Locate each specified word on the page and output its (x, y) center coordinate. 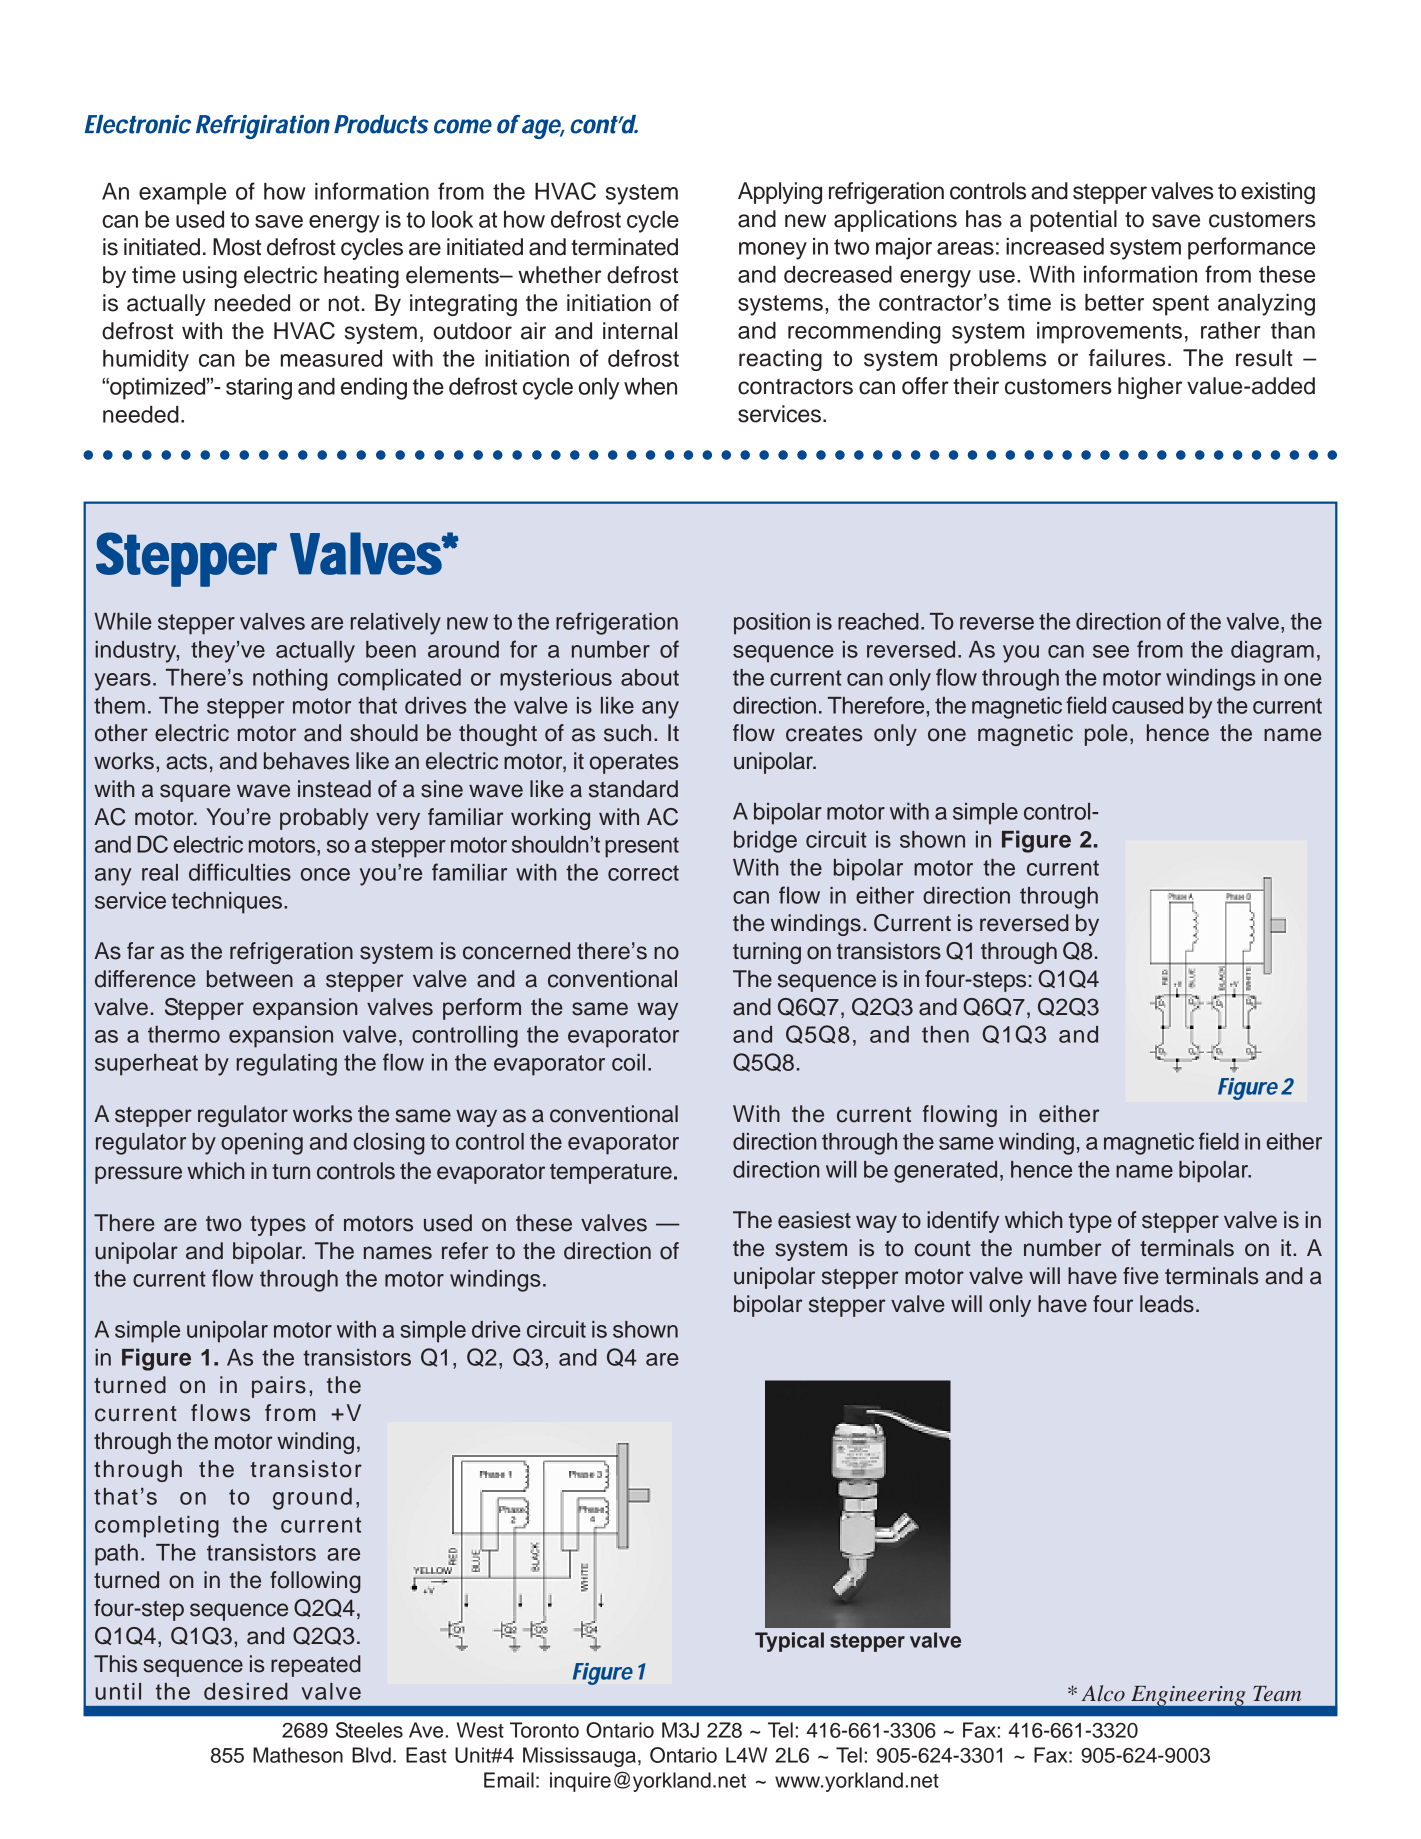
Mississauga (579, 1757)
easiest (814, 1220)
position (772, 624)
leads (1167, 1304)
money (773, 251)
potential (1073, 221)
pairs (279, 1387)
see (1111, 651)
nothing (290, 680)
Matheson (298, 1755)
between (250, 979)
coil (628, 1062)
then (945, 1034)
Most (237, 247)
